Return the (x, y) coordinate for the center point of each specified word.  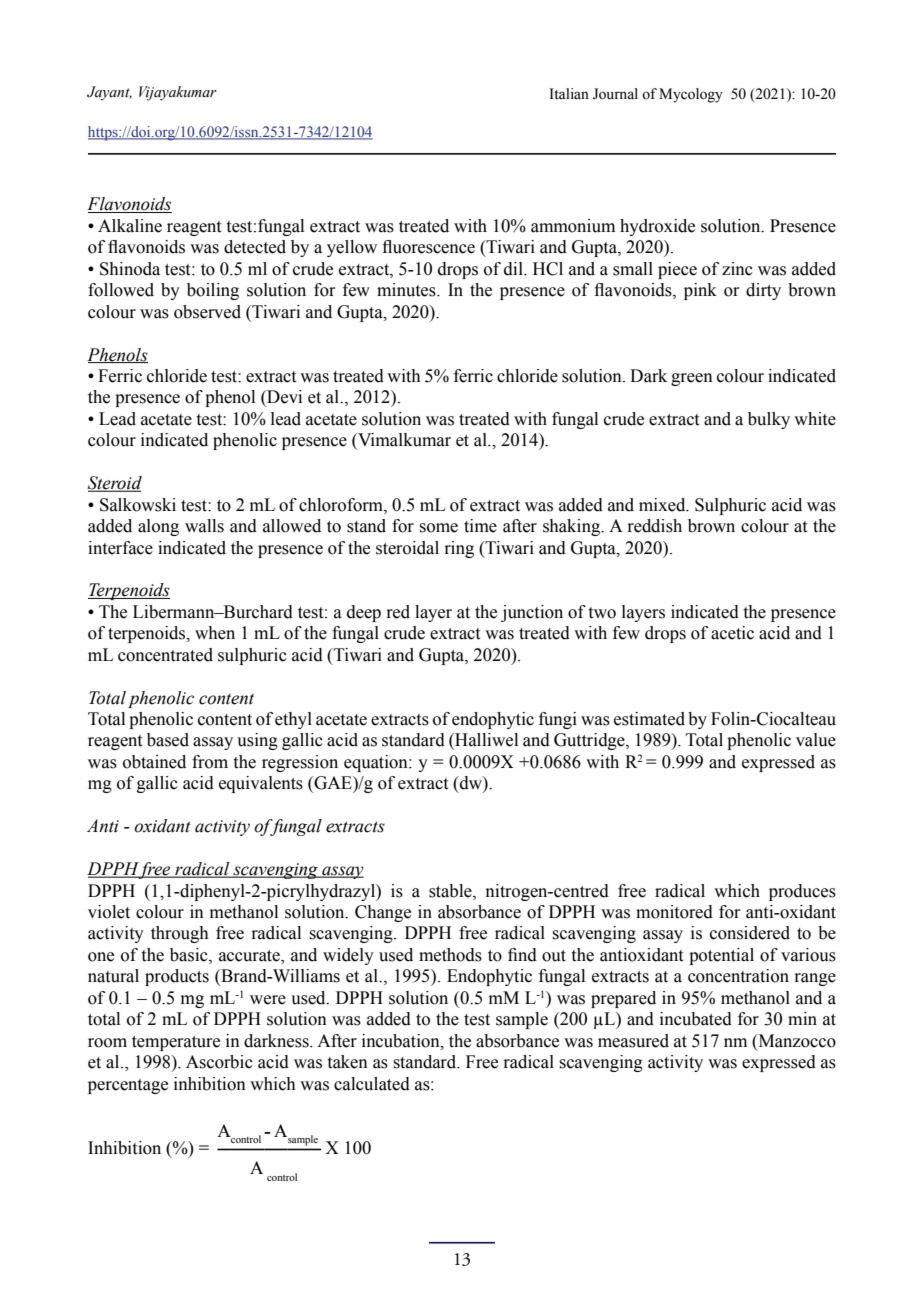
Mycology (691, 95)
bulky (769, 420)
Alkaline (130, 226)
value (816, 740)
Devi (283, 398)
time (480, 526)
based (168, 740)
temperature (176, 1043)
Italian (569, 93)
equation (377, 763)
